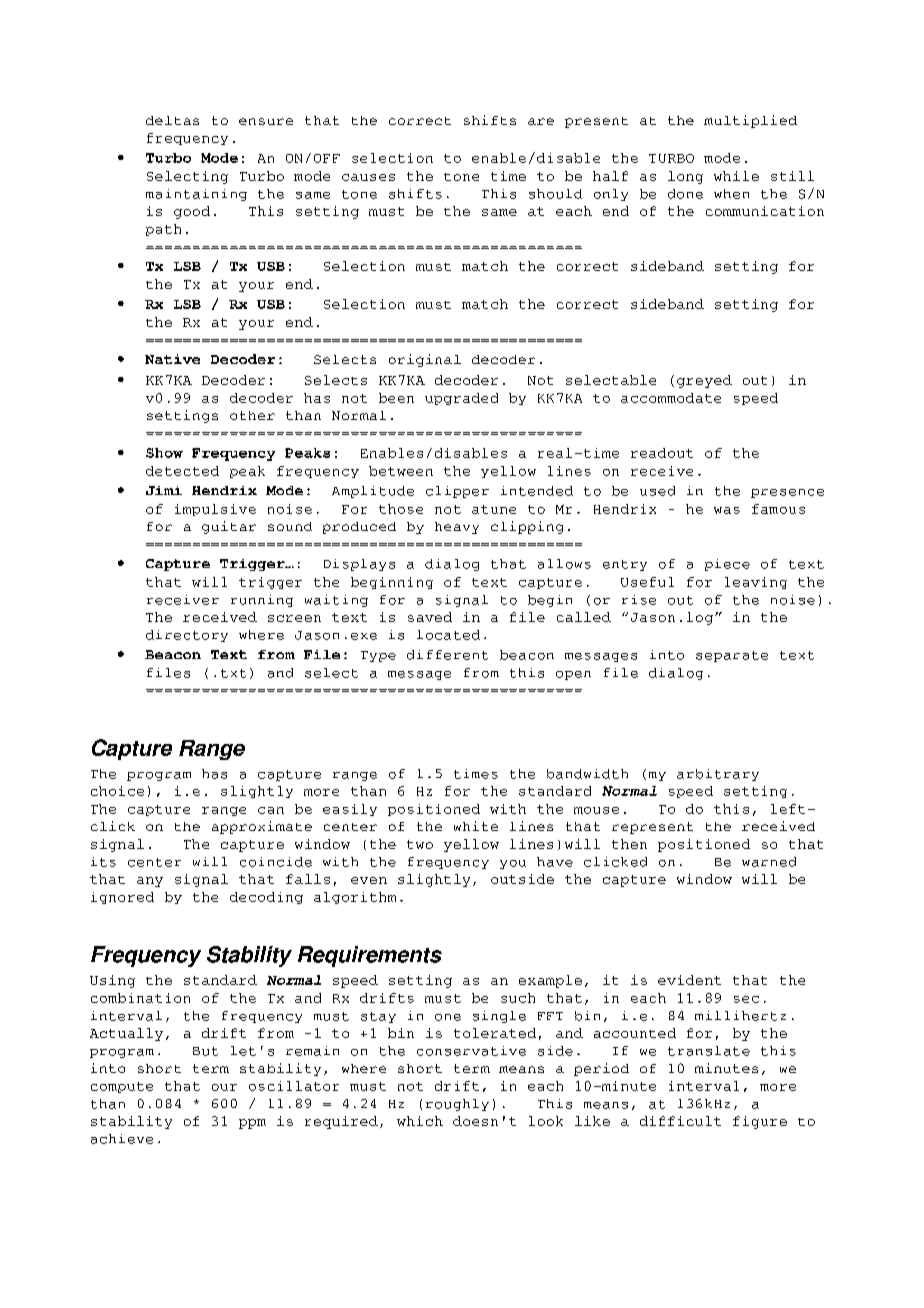  I want to click on located, so click(448, 635).
